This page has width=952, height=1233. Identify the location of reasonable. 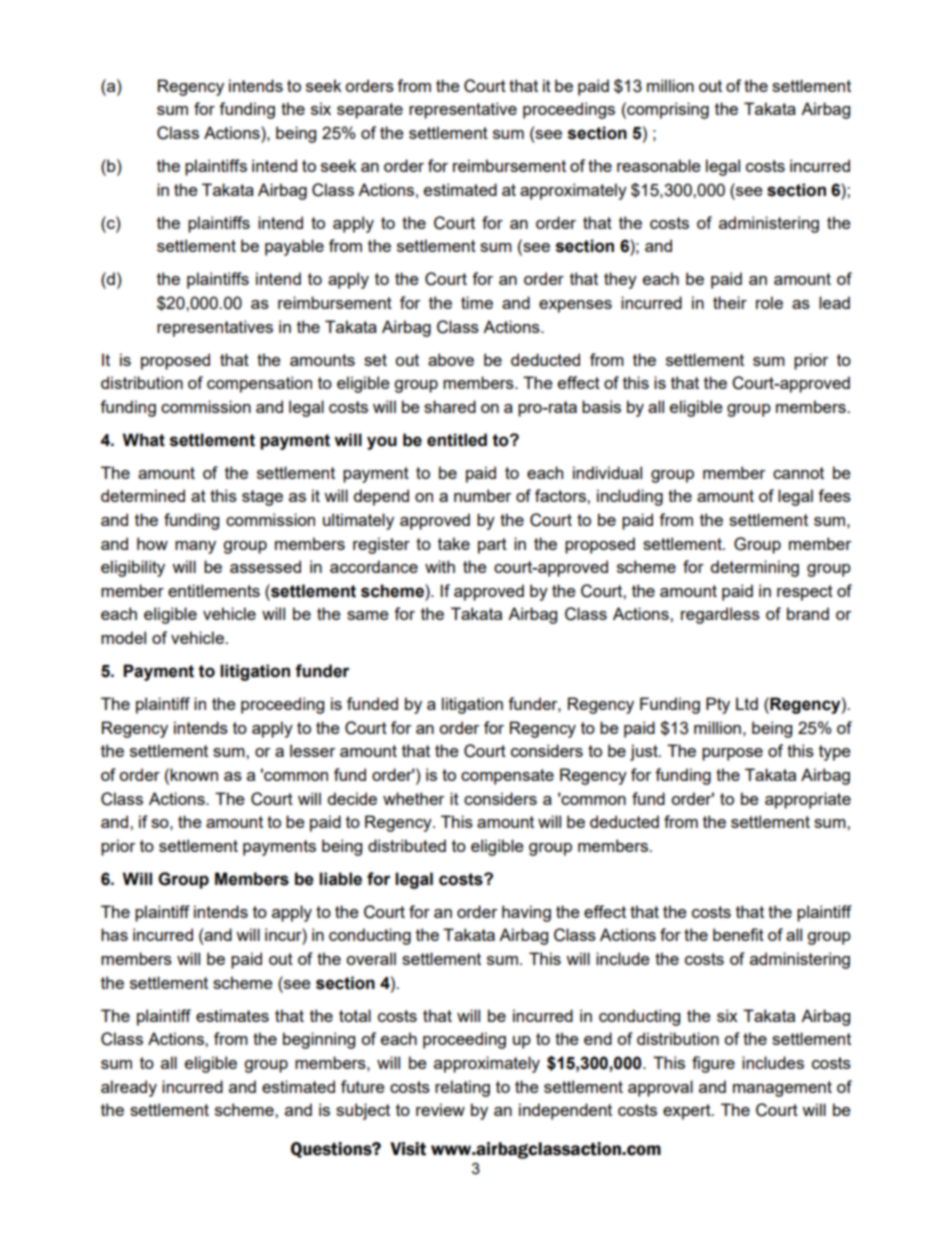
(658, 165).
